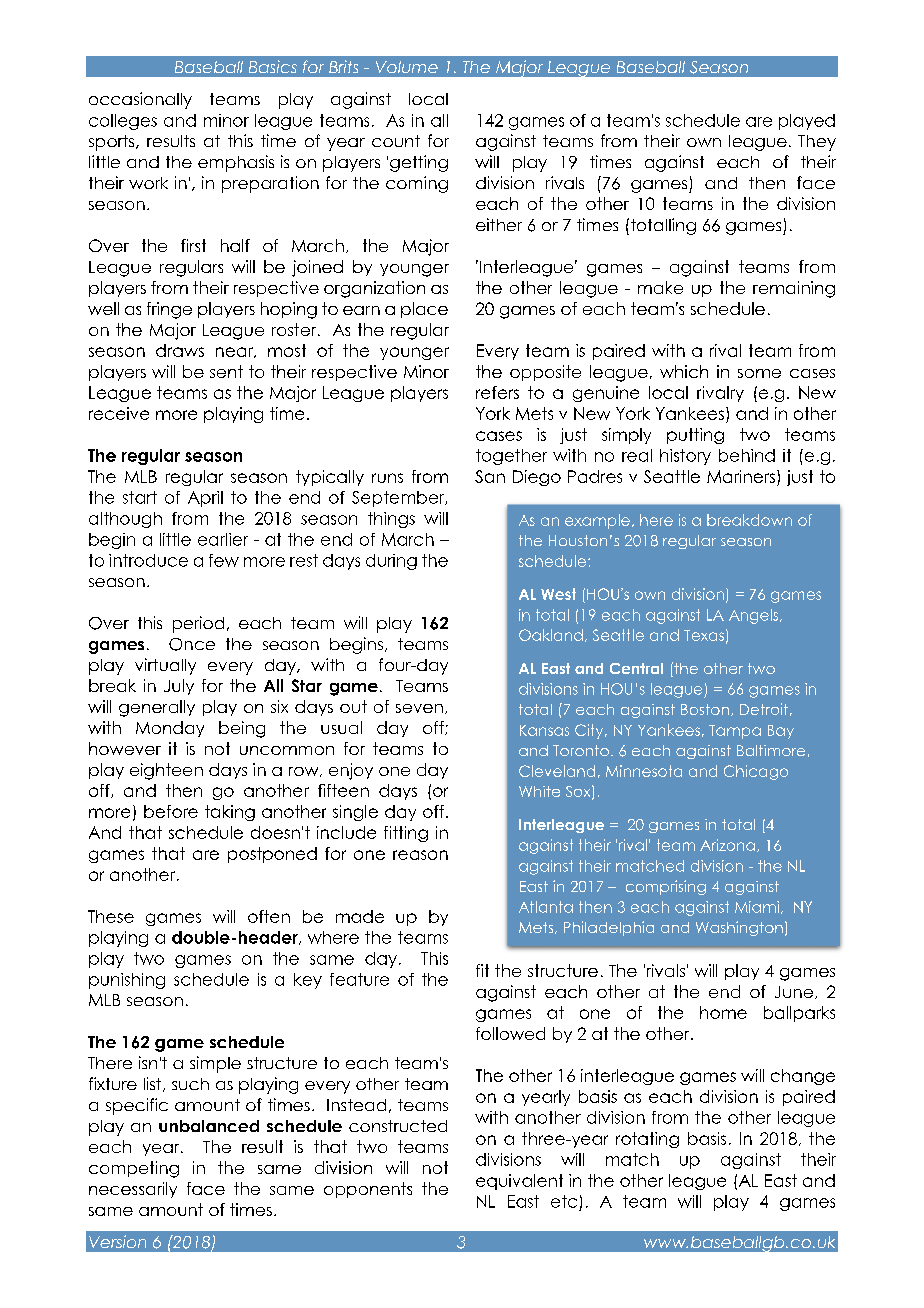  I want to click on Once, so click(192, 644).
